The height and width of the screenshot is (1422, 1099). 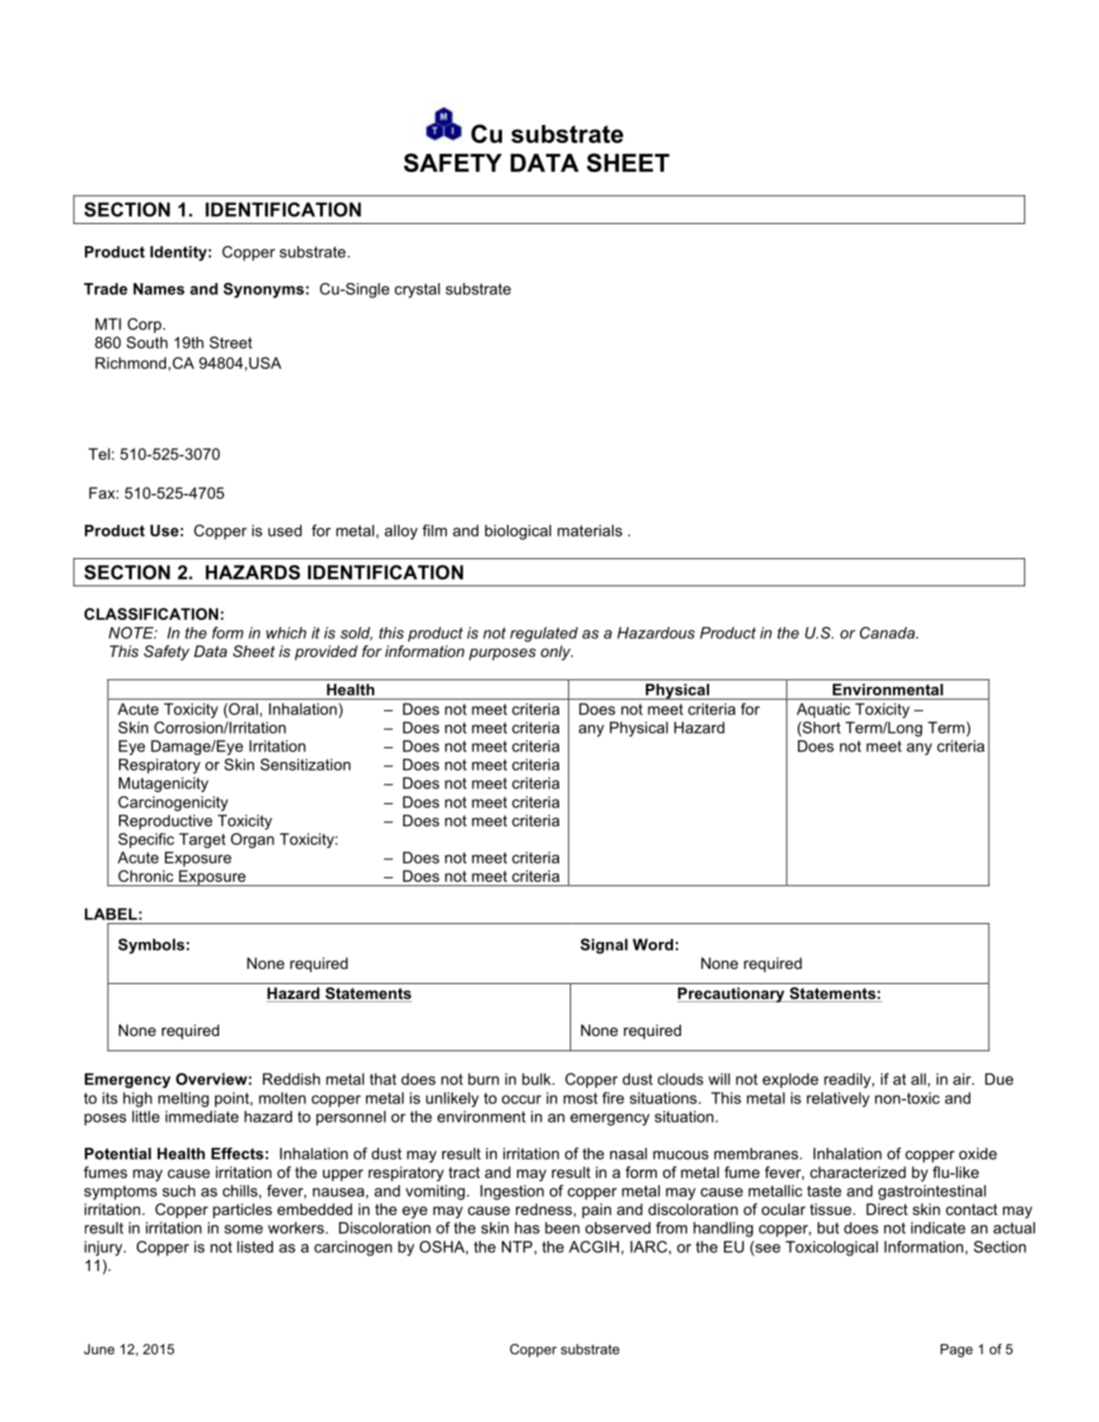 What do you see at coordinates (604, 946) in the screenshot?
I see `Signal` at bounding box center [604, 946].
